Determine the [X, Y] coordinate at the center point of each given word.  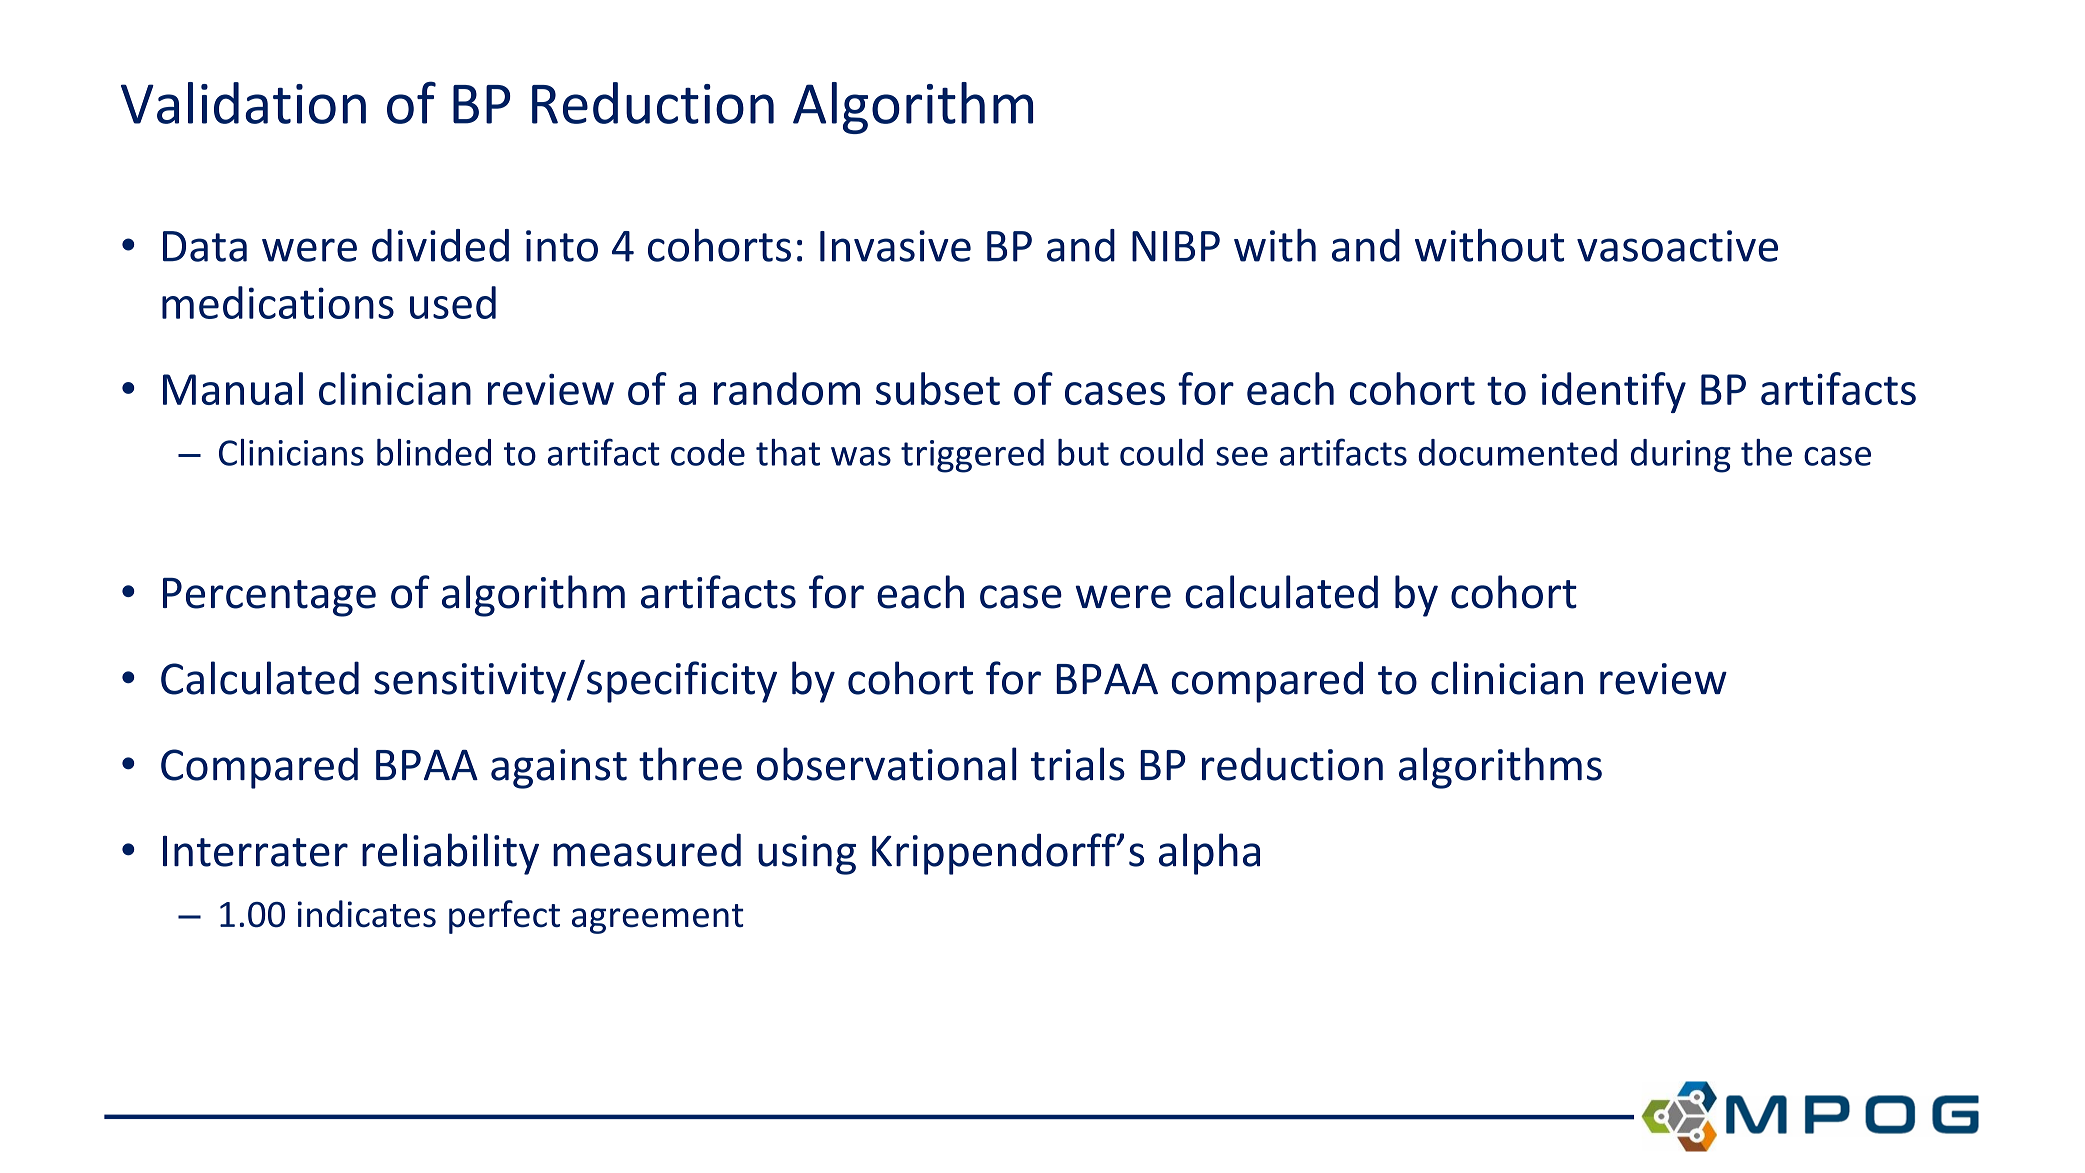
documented [1517, 452]
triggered [972, 456]
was [861, 456]
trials [1078, 764]
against [559, 769]
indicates [367, 914]
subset [938, 388]
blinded [434, 452]
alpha [1209, 854]
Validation [243, 103]
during [1681, 456]
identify [1614, 392]
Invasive [895, 246]
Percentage [269, 597]
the [1766, 452]
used [453, 302]
